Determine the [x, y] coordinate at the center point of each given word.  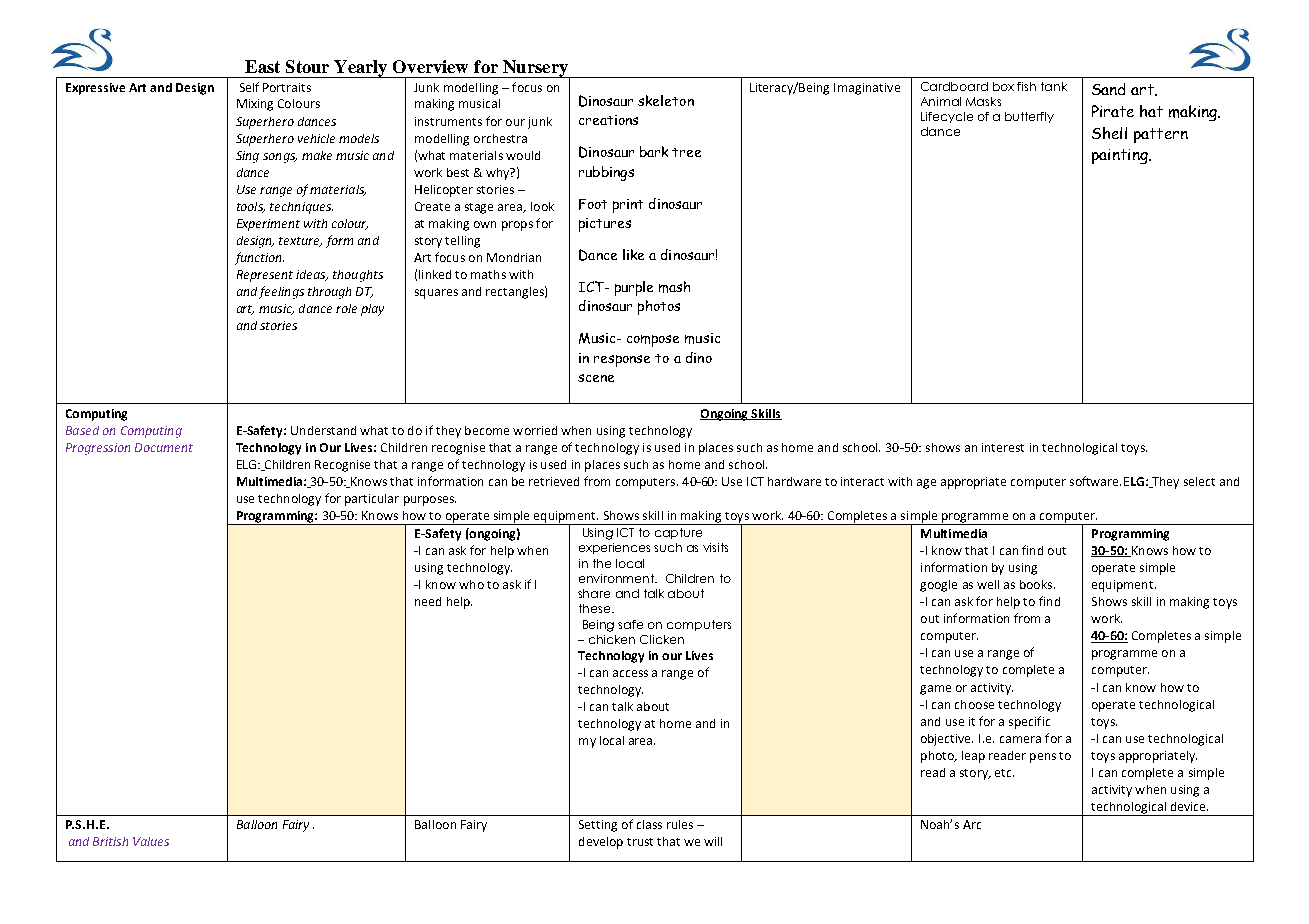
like [633, 254]
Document [164, 447]
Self [249, 87]
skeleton [666, 100]
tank [1054, 86]
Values [151, 841]
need [428, 601]
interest [1003, 447]
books [1037, 584]
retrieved [554, 481]
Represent [265, 276]
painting [1121, 156]
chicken [612, 639]
